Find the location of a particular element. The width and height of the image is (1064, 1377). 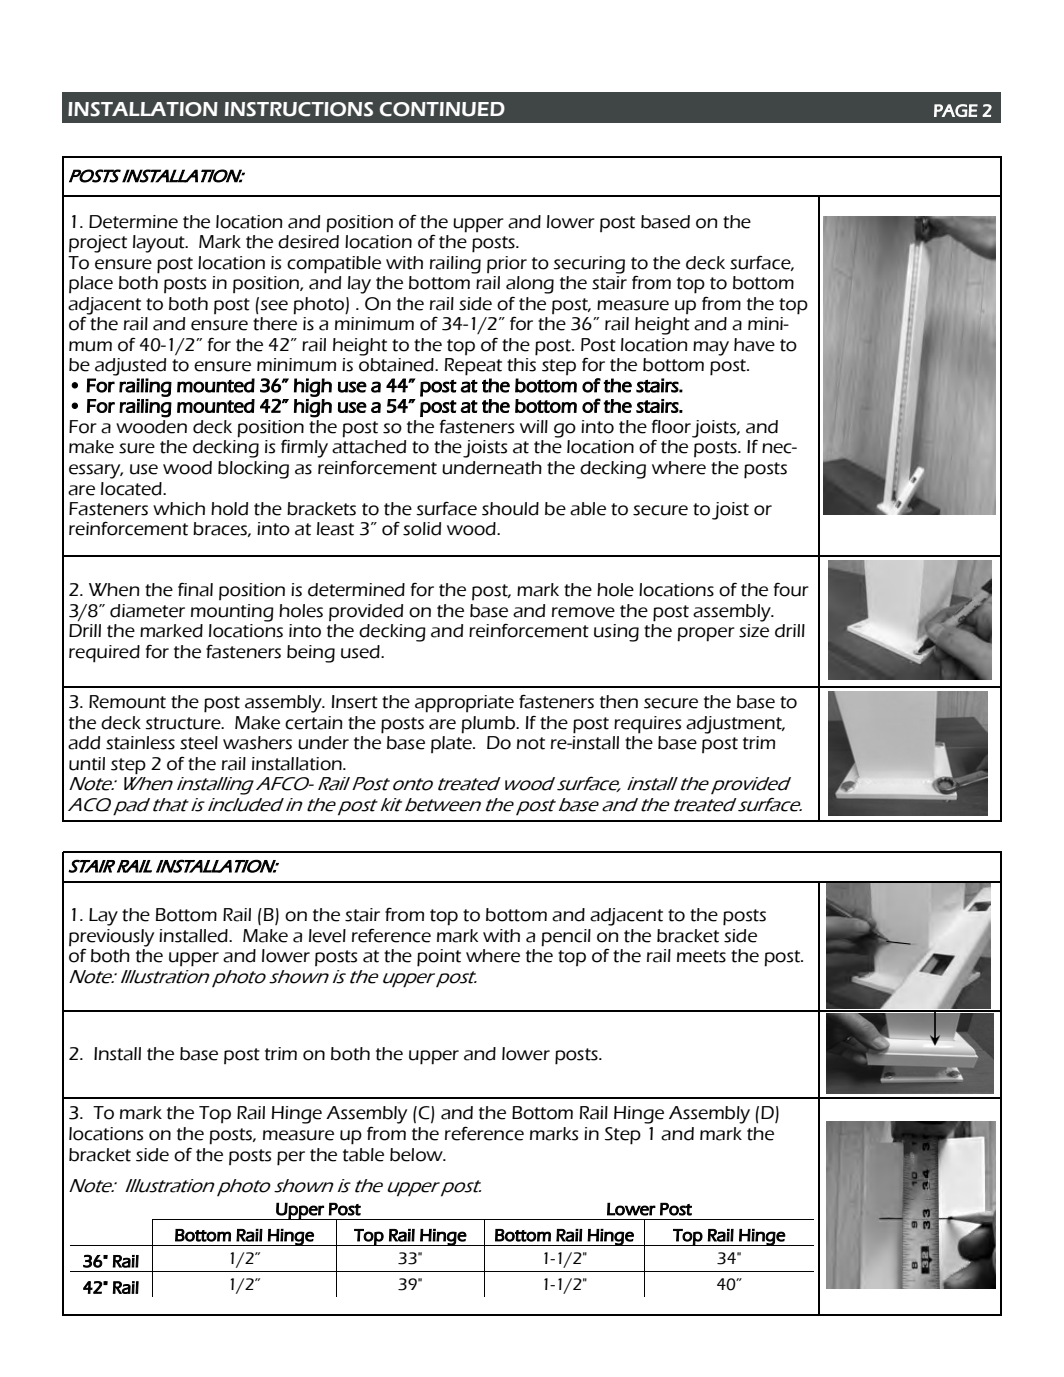

should is located at coordinates (510, 509).
